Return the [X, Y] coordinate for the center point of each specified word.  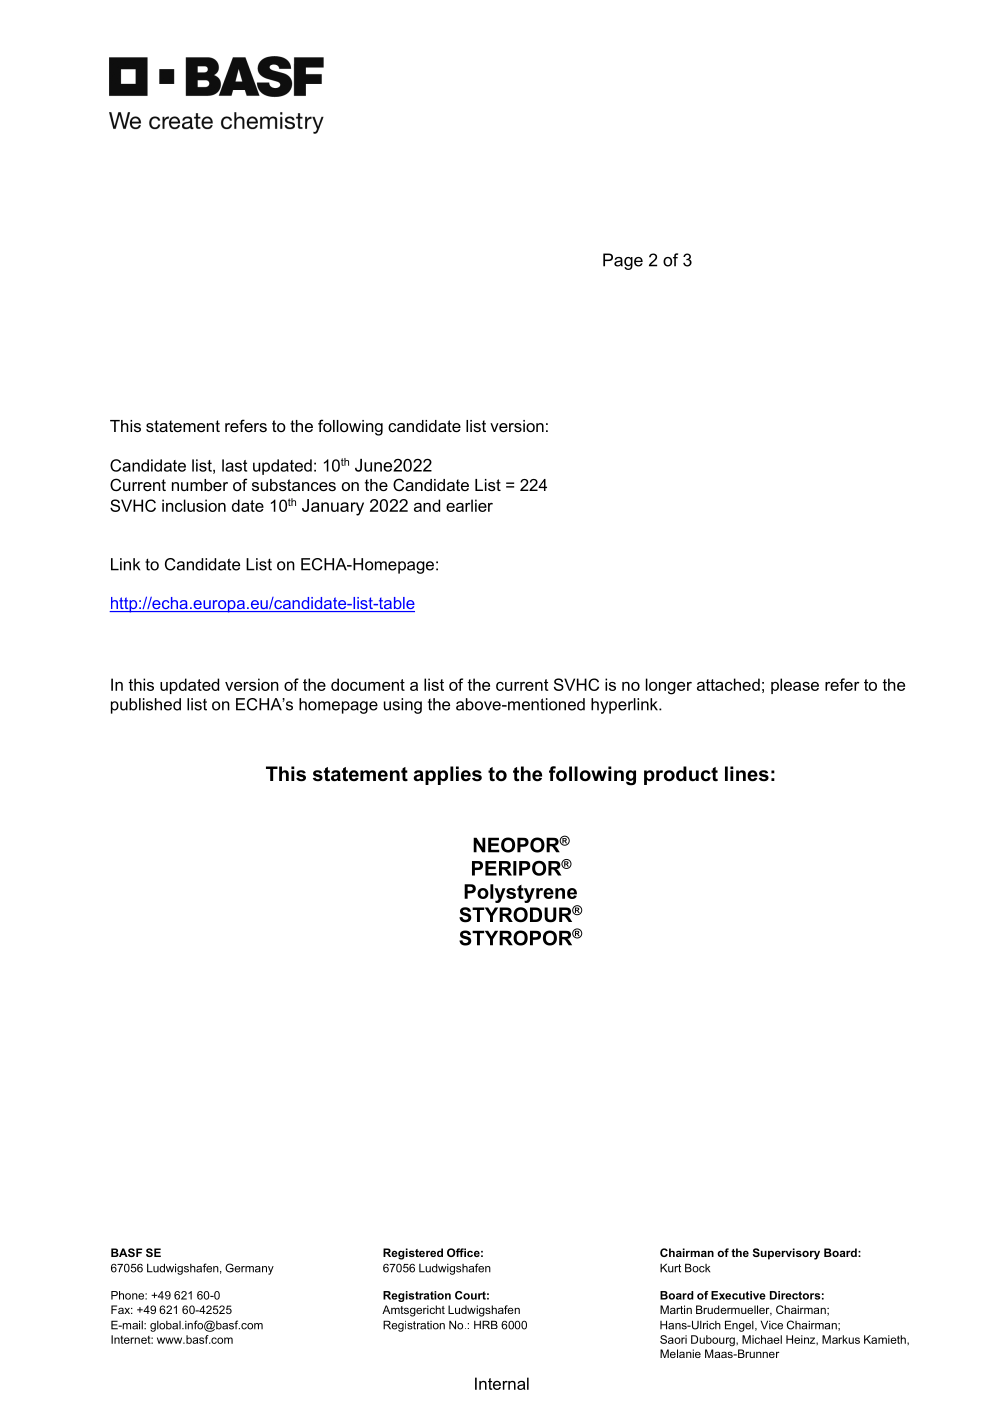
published [146, 706]
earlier [469, 505]
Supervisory [786, 1254]
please [795, 686]
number [200, 485]
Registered [413, 1254]
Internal [502, 1383]
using [403, 706]
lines [747, 774]
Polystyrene [520, 893]
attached [728, 684]
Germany [249, 1269]
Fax [121, 1309]
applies [447, 775]
